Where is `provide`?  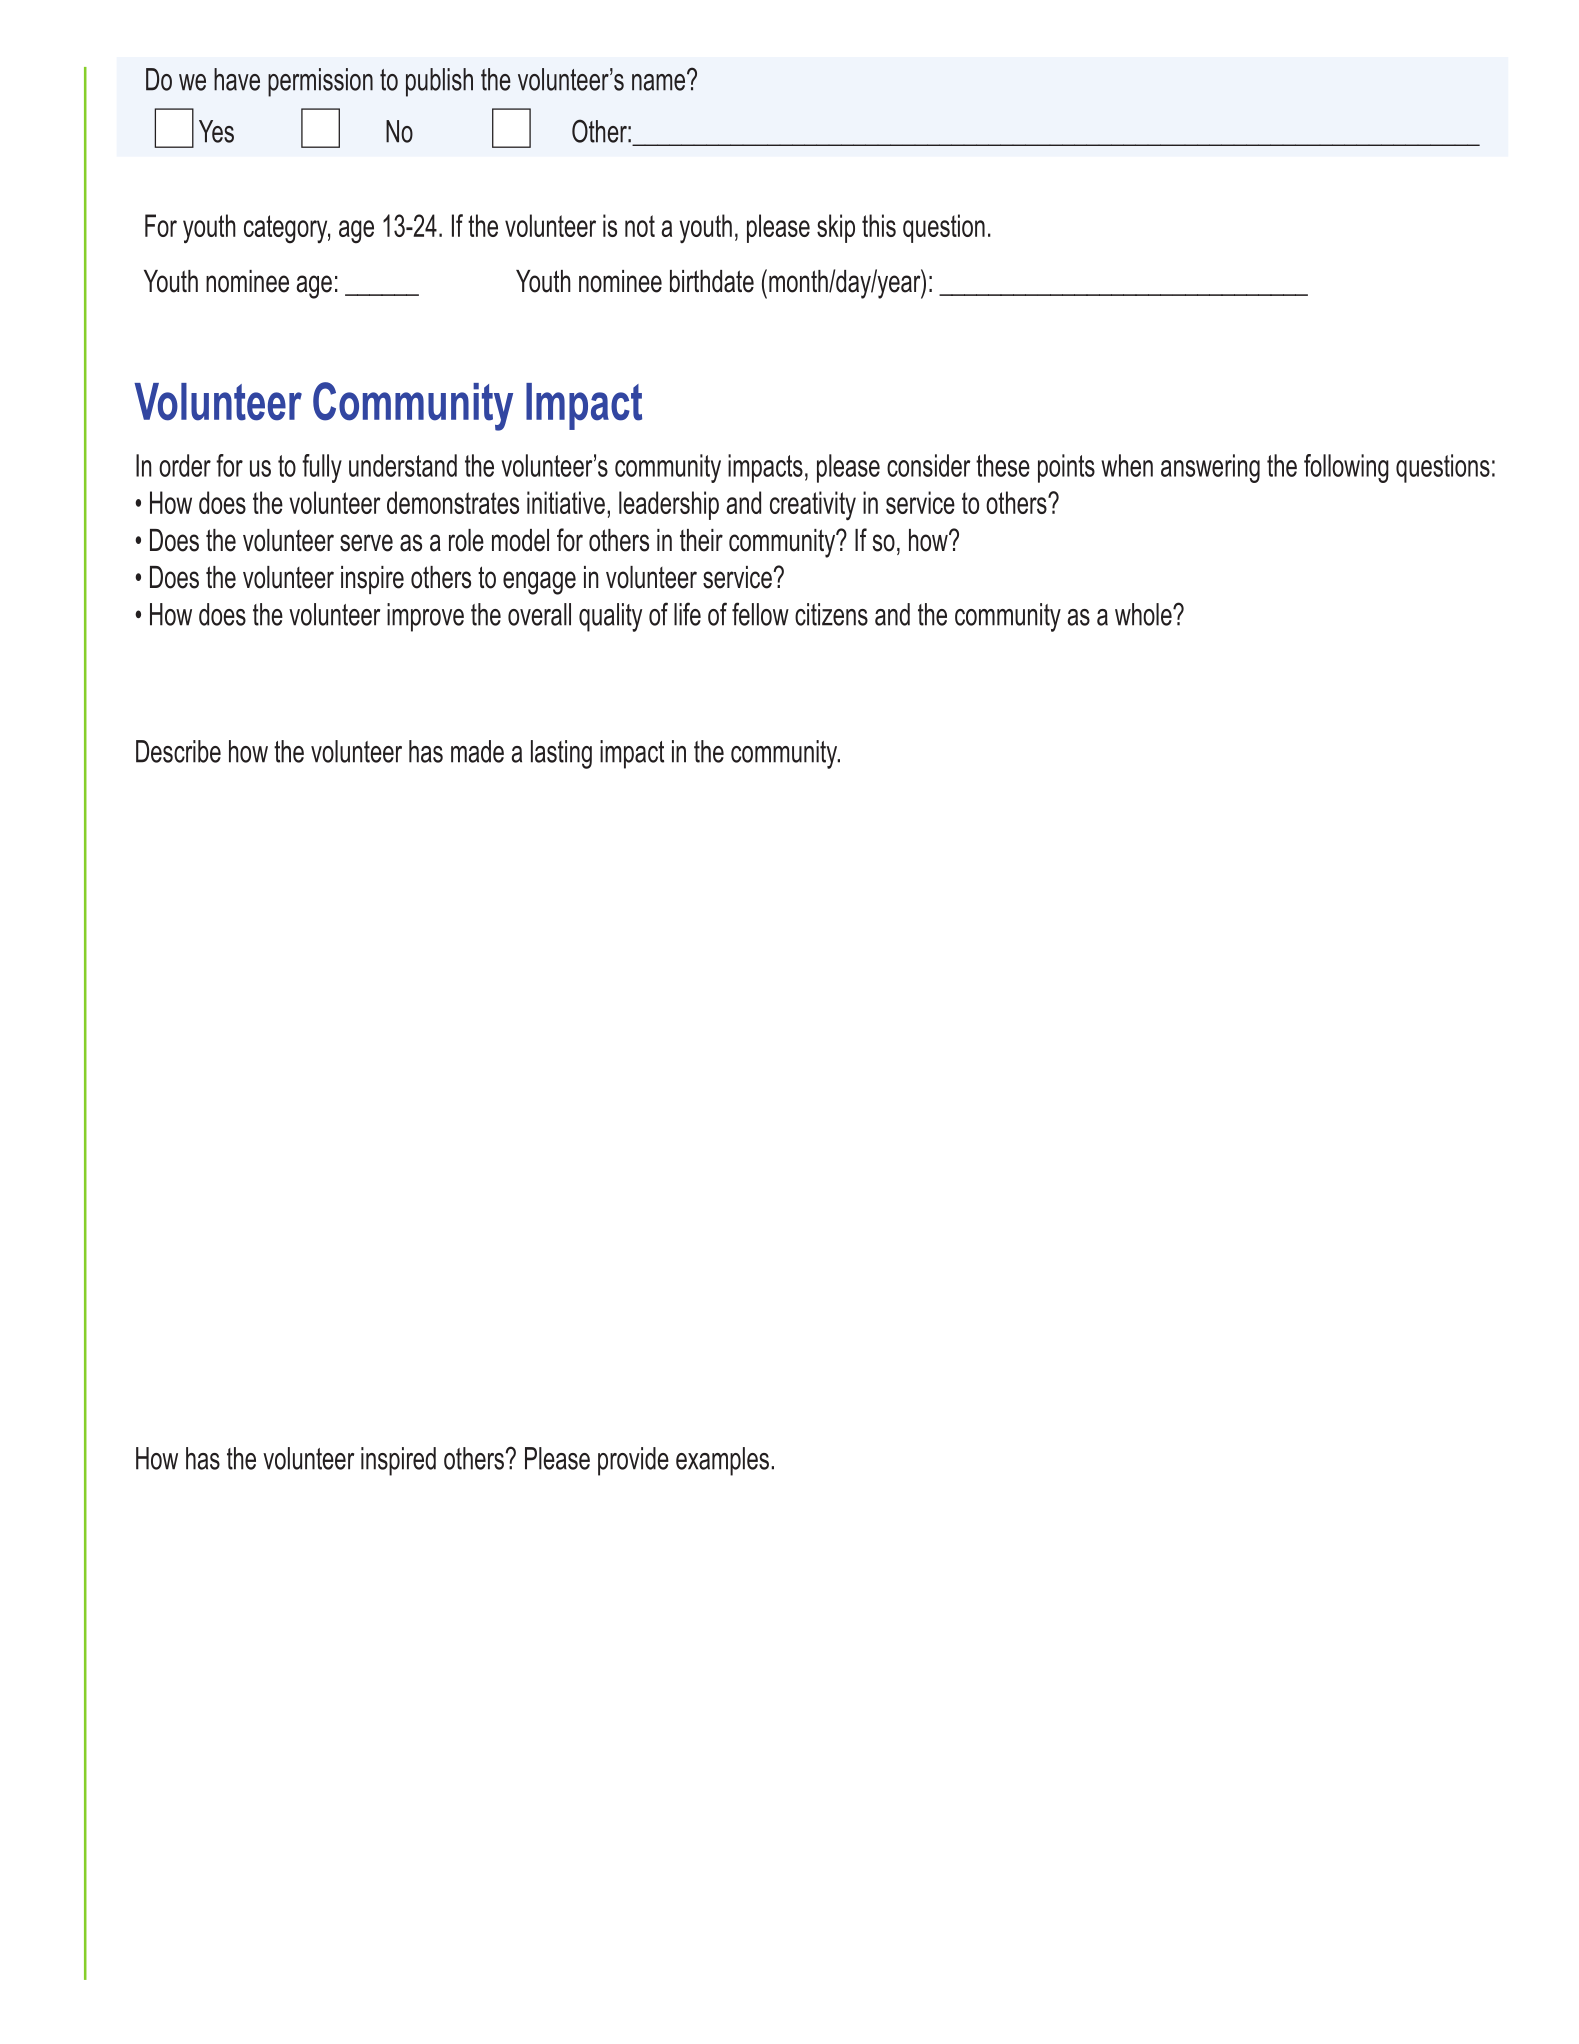
provide is located at coordinates (633, 1461).
